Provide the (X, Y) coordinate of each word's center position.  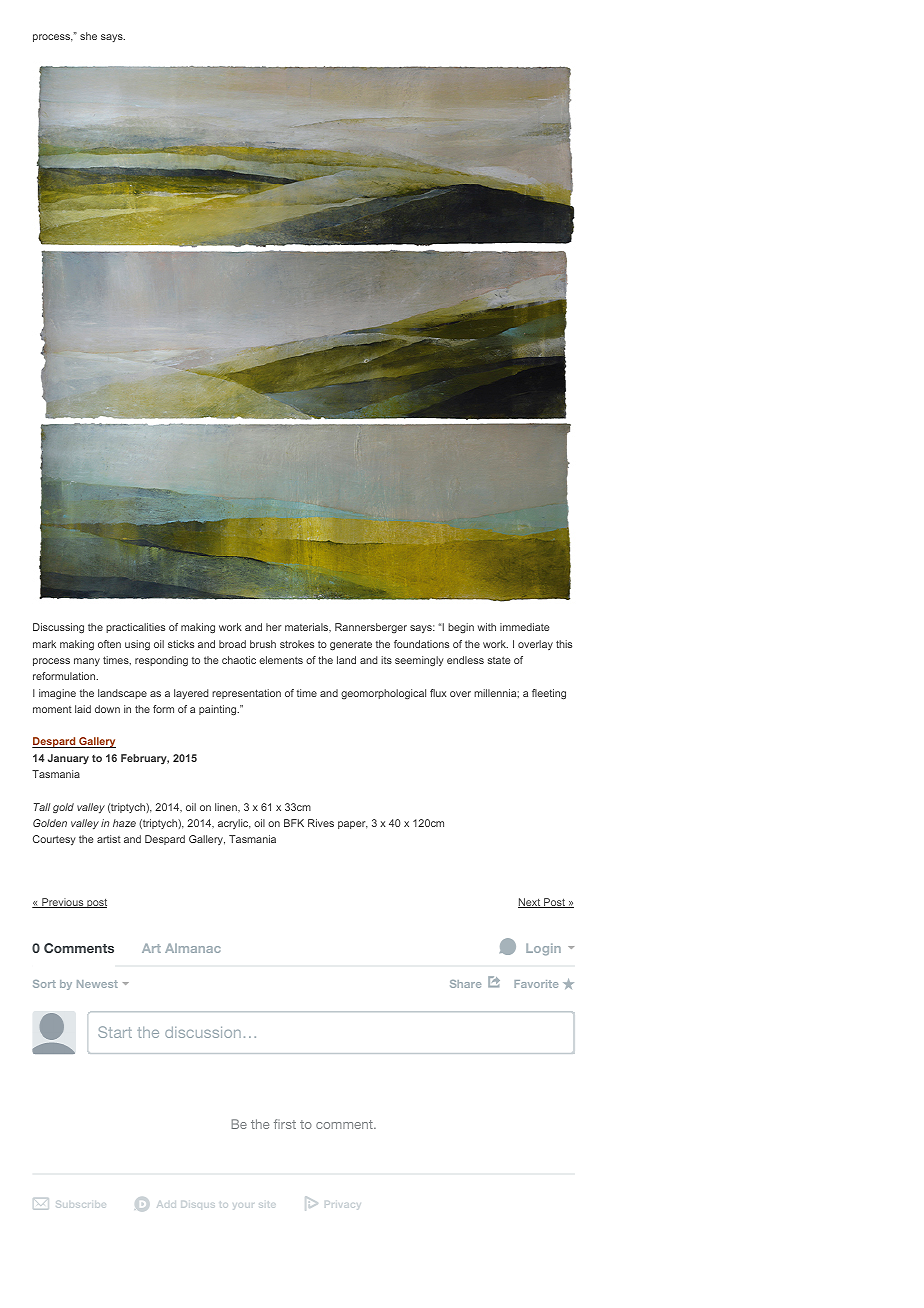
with (487, 627)
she (88, 36)
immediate (524, 627)
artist (109, 839)
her (274, 627)
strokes (297, 644)
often (109, 644)
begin (461, 628)
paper (353, 825)
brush (263, 644)
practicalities (135, 628)
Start (115, 1032)
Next (530, 903)
